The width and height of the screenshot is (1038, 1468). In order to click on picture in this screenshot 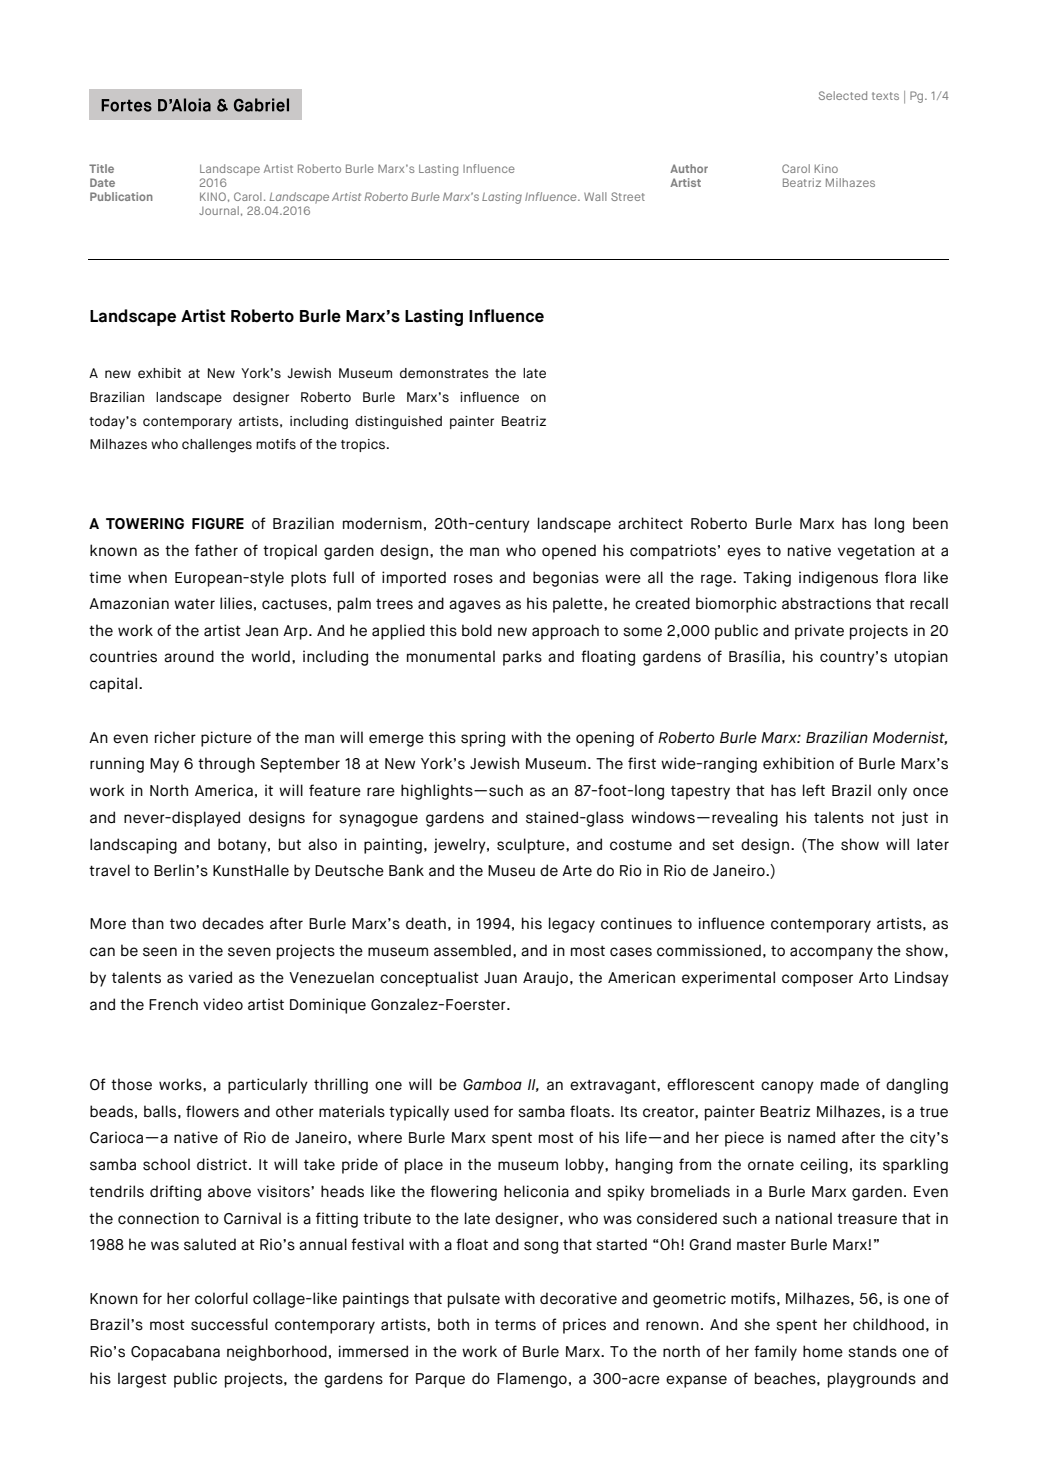, I will do `click(226, 739)`.
